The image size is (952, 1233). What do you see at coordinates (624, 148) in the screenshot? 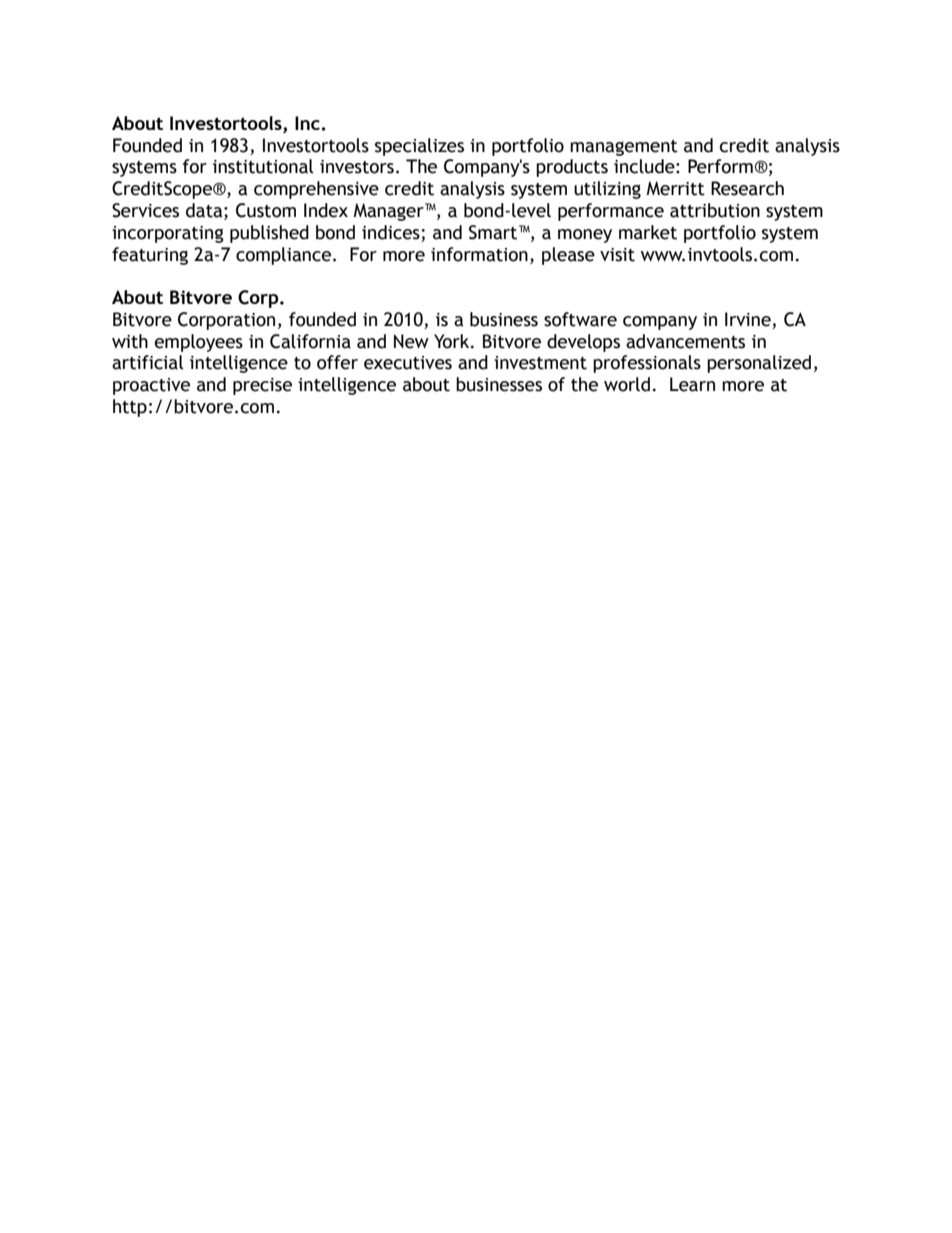
I see `management` at bounding box center [624, 148].
